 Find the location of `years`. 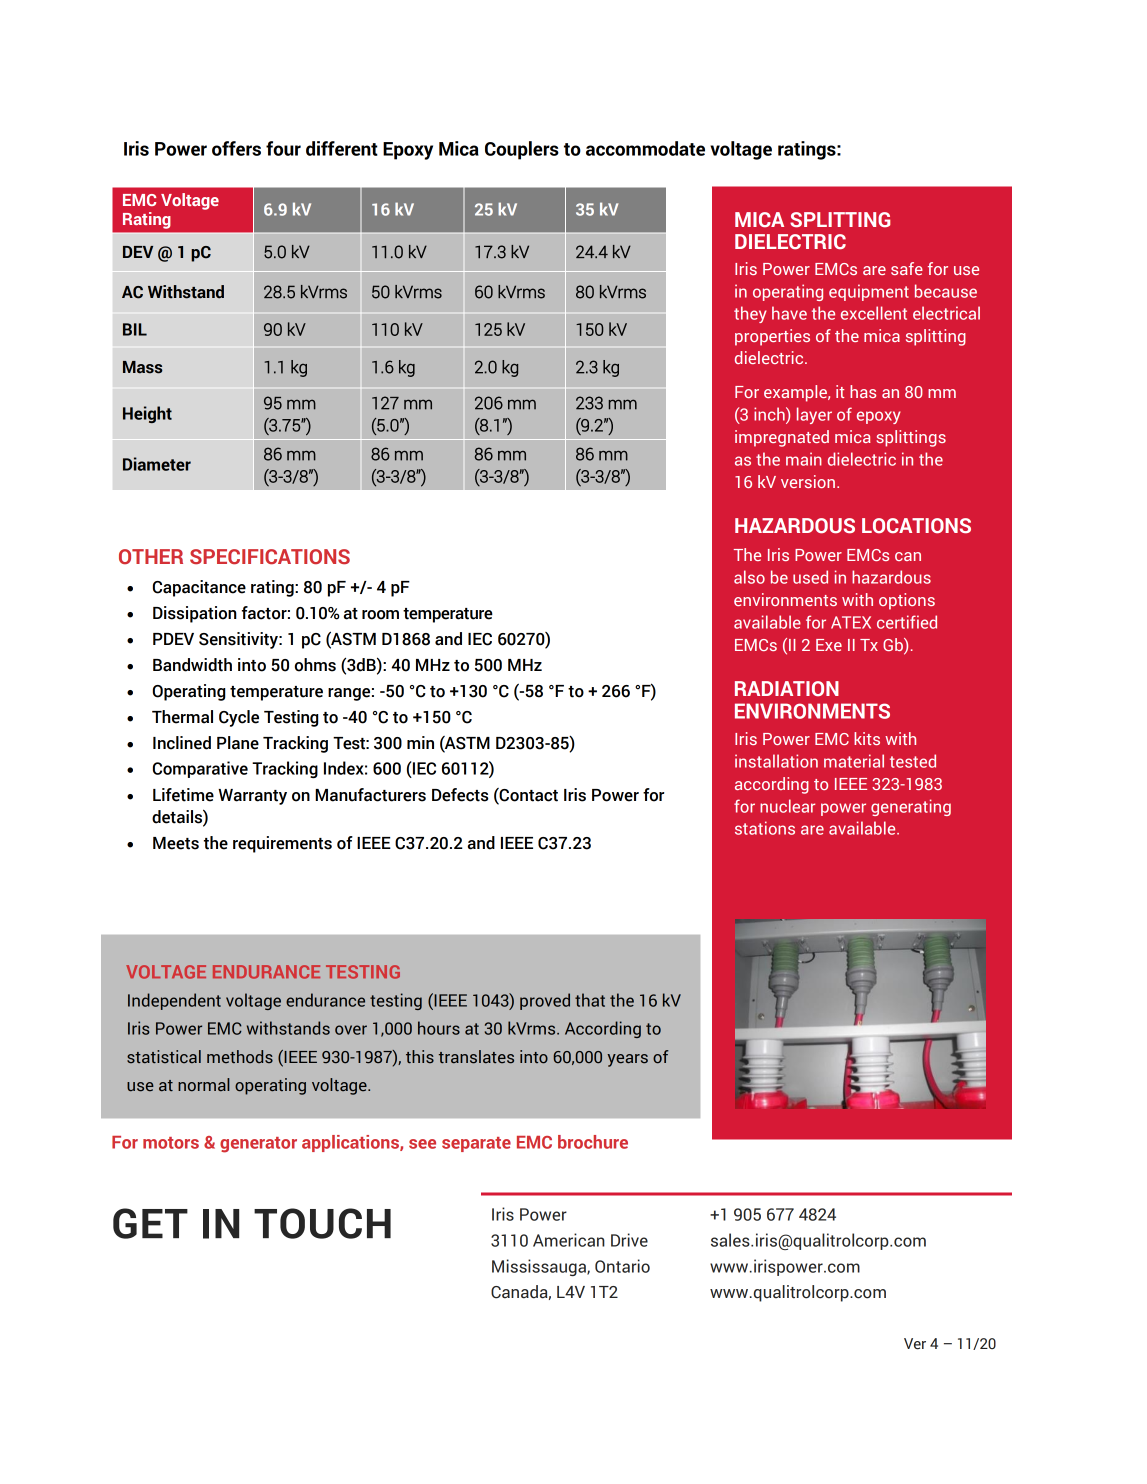

years is located at coordinates (627, 1060).
